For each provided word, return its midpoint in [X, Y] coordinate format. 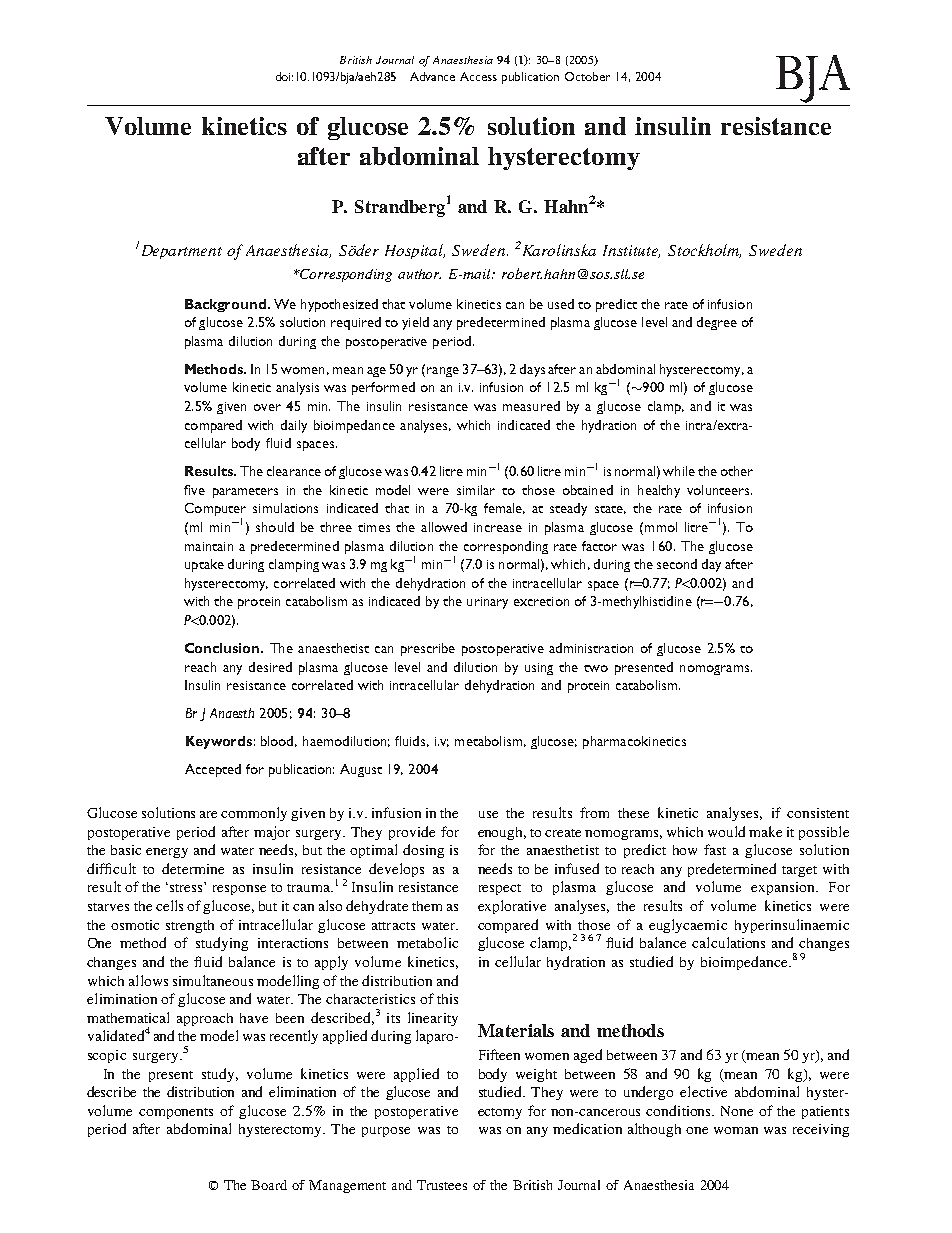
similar [476, 490]
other [737, 471]
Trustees [442, 1185]
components [176, 1113]
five [194, 490]
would [726, 831]
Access [478, 76]
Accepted [213, 770]
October [587, 76]
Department [180, 251]
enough [502, 833]
